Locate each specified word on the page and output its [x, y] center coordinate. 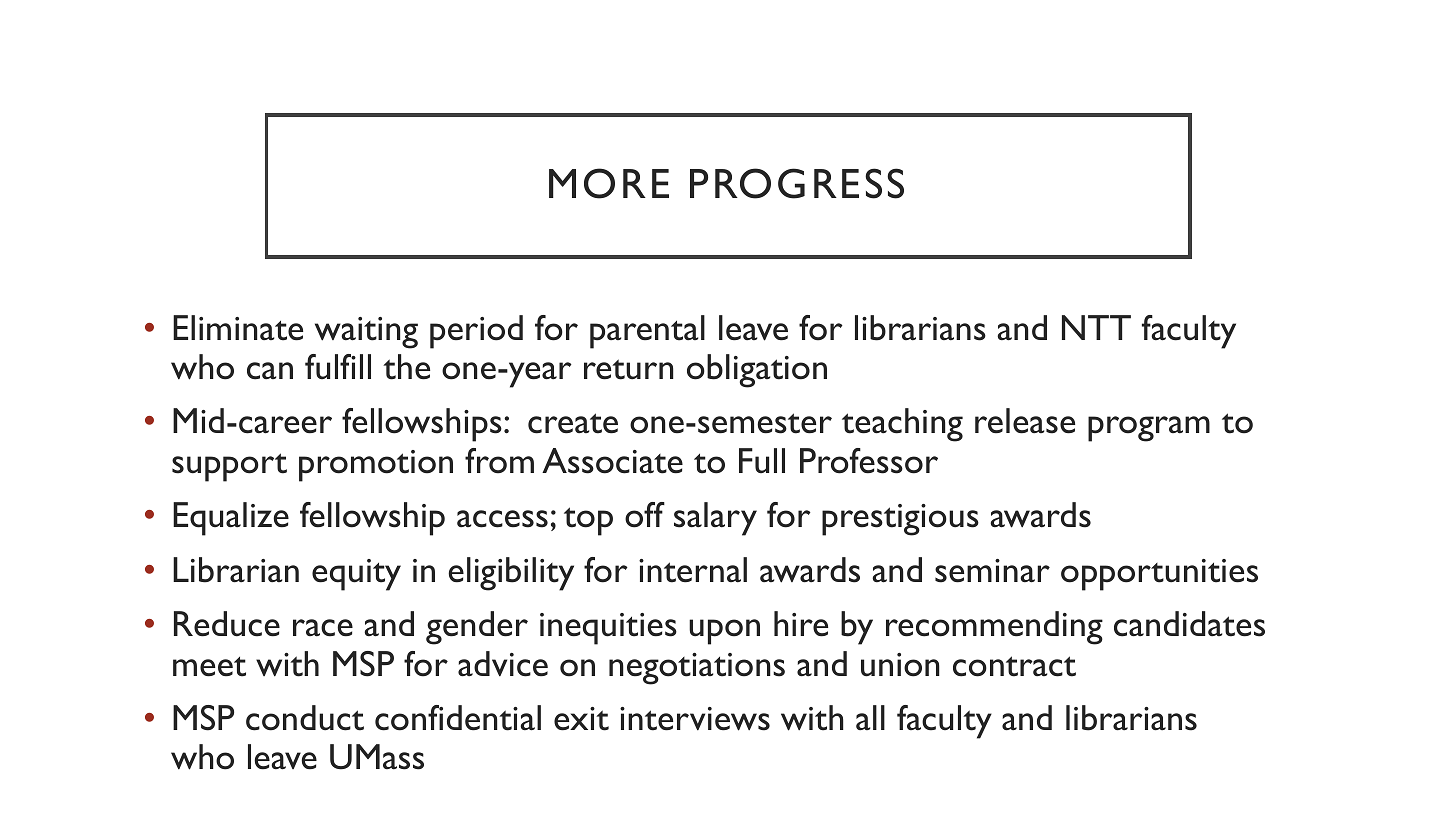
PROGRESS [797, 183]
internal [693, 570]
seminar [992, 571]
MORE [609, 183]
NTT [1096, 327]
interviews [695, 719]
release [1025, 421]
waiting [366, 333]
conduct [305, 718]
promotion [376, 466]
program [1149, 429]
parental [647, 332]
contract [1014, 666]
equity [356, 575]
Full [762, 461]
